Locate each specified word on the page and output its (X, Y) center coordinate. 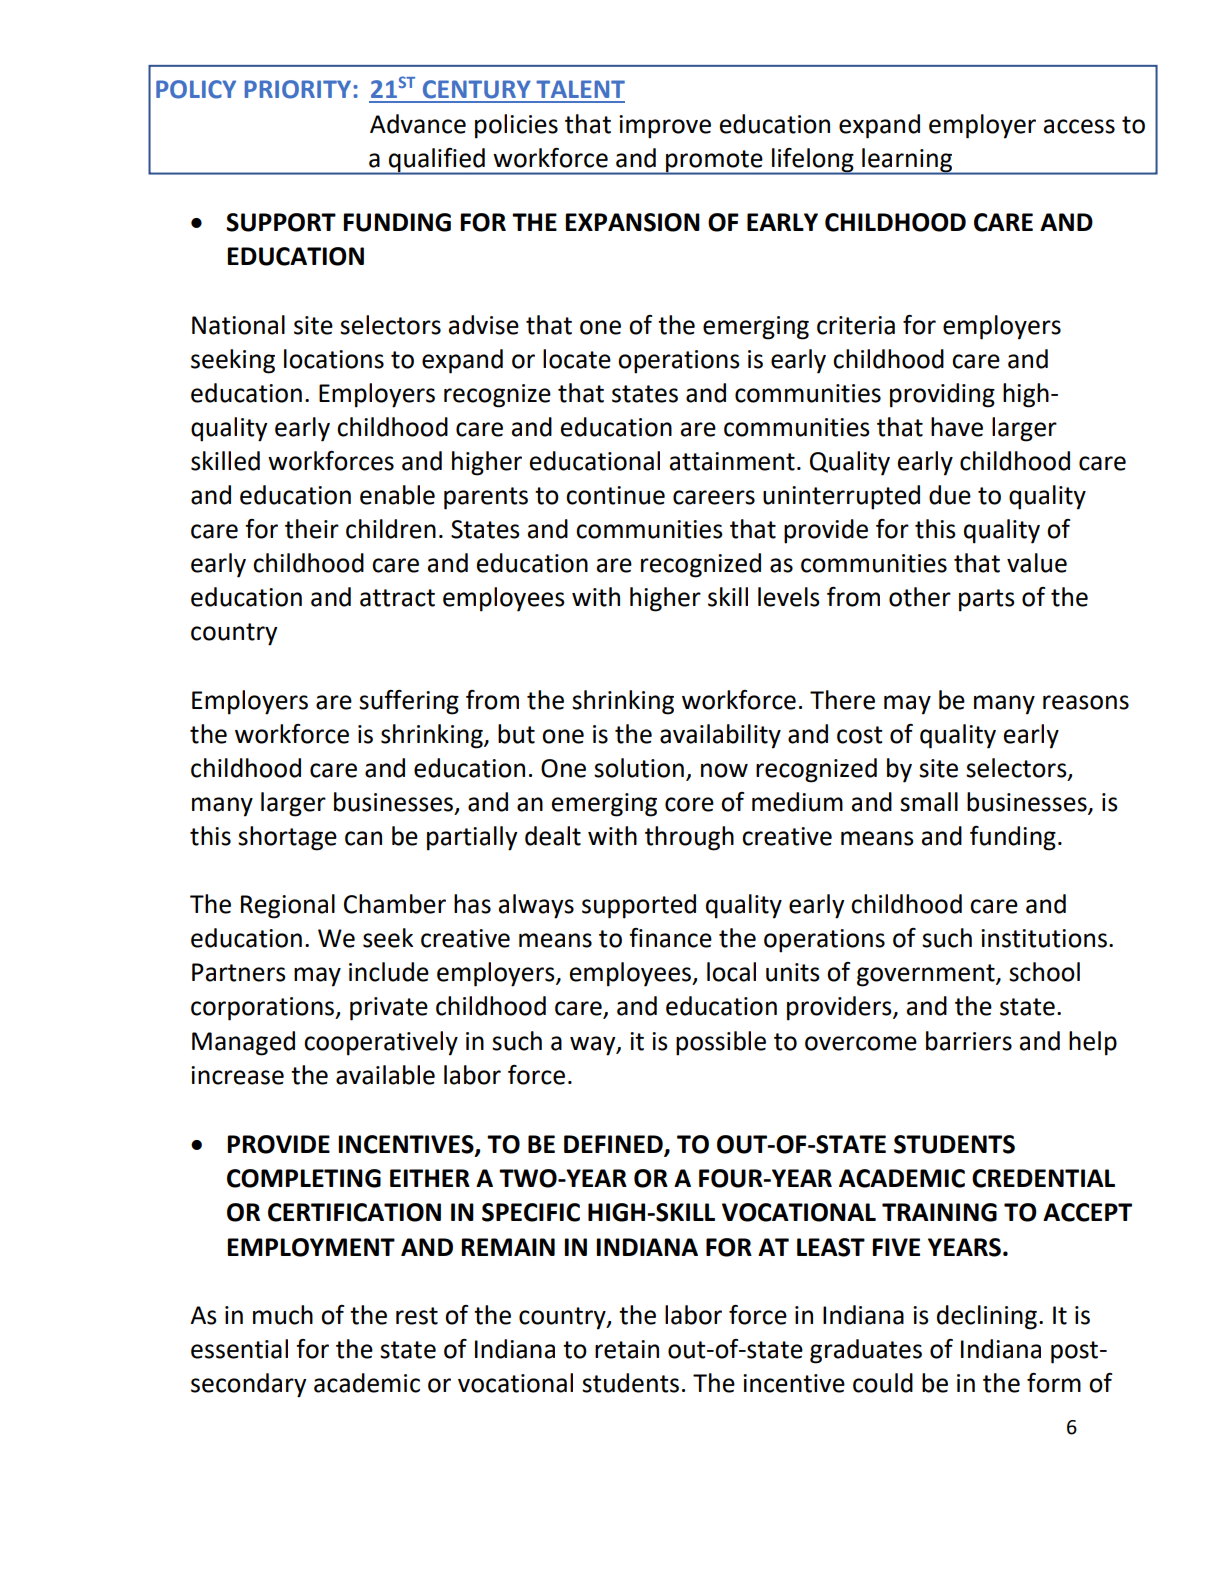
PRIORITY (299, 89)
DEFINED (614, 1145)
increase (237, 1075)
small (929, 802)
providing (942, 395)
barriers (969, 1041)
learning (907, 161)
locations (334, 359)
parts (987, 600)
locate (577, 359)
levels (789, 597)
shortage (287, 838)
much (283, 1315)
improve (665, 127)
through (689, 838)
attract (397, 598)
